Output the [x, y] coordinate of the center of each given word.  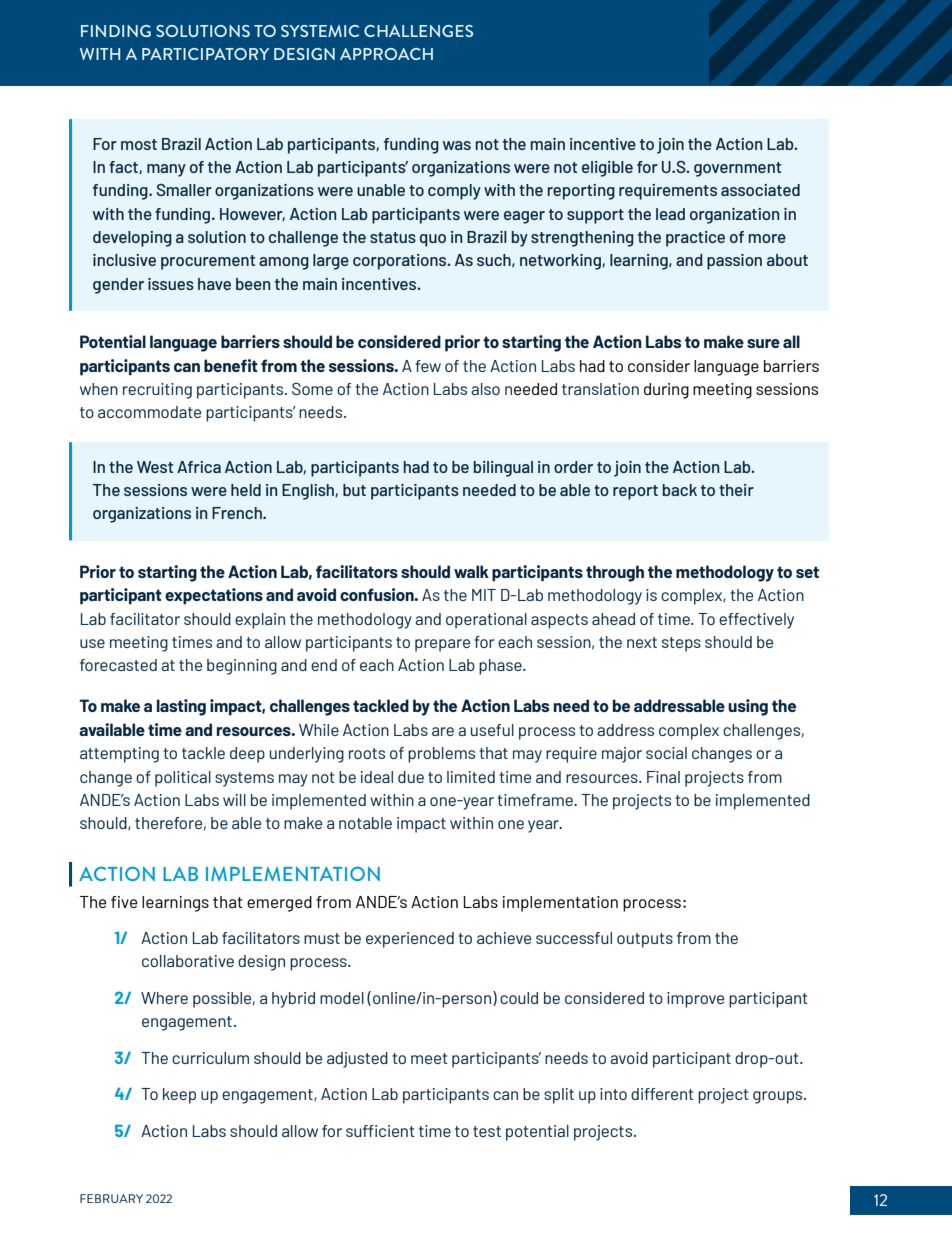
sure [763, 343]
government [737, 169]
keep [179, 1096]
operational [486, 621]
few [428, 366]
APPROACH [386, 54]
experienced [410, 940]
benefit [231, 365]
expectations [214, 596]
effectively [756, 621]
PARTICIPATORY [205, 54]
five [124, 902]
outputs [645, 940]
